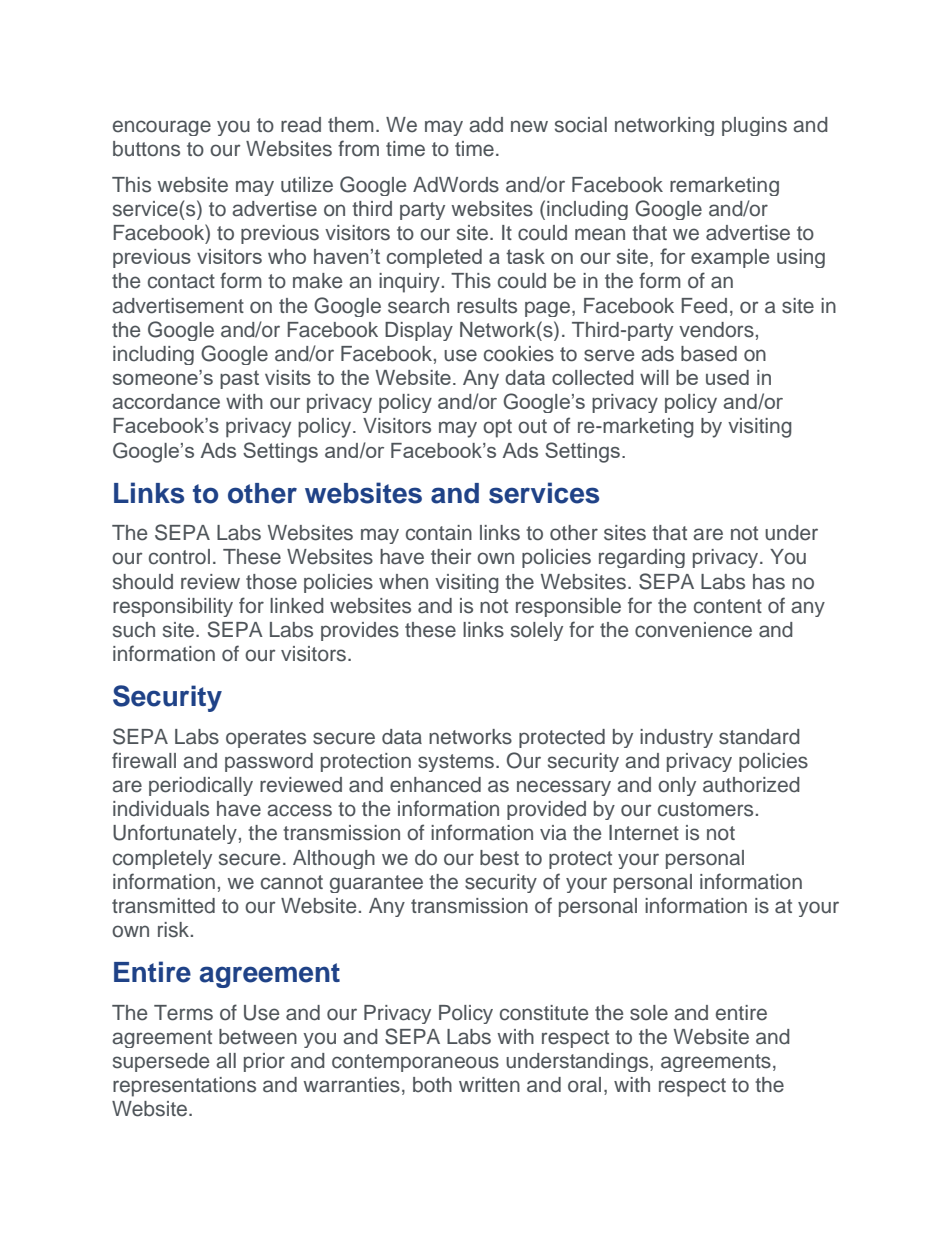  What do you see at coordinates (728, 606) in the document?
I see `content` at bounding box center [728, 606].
